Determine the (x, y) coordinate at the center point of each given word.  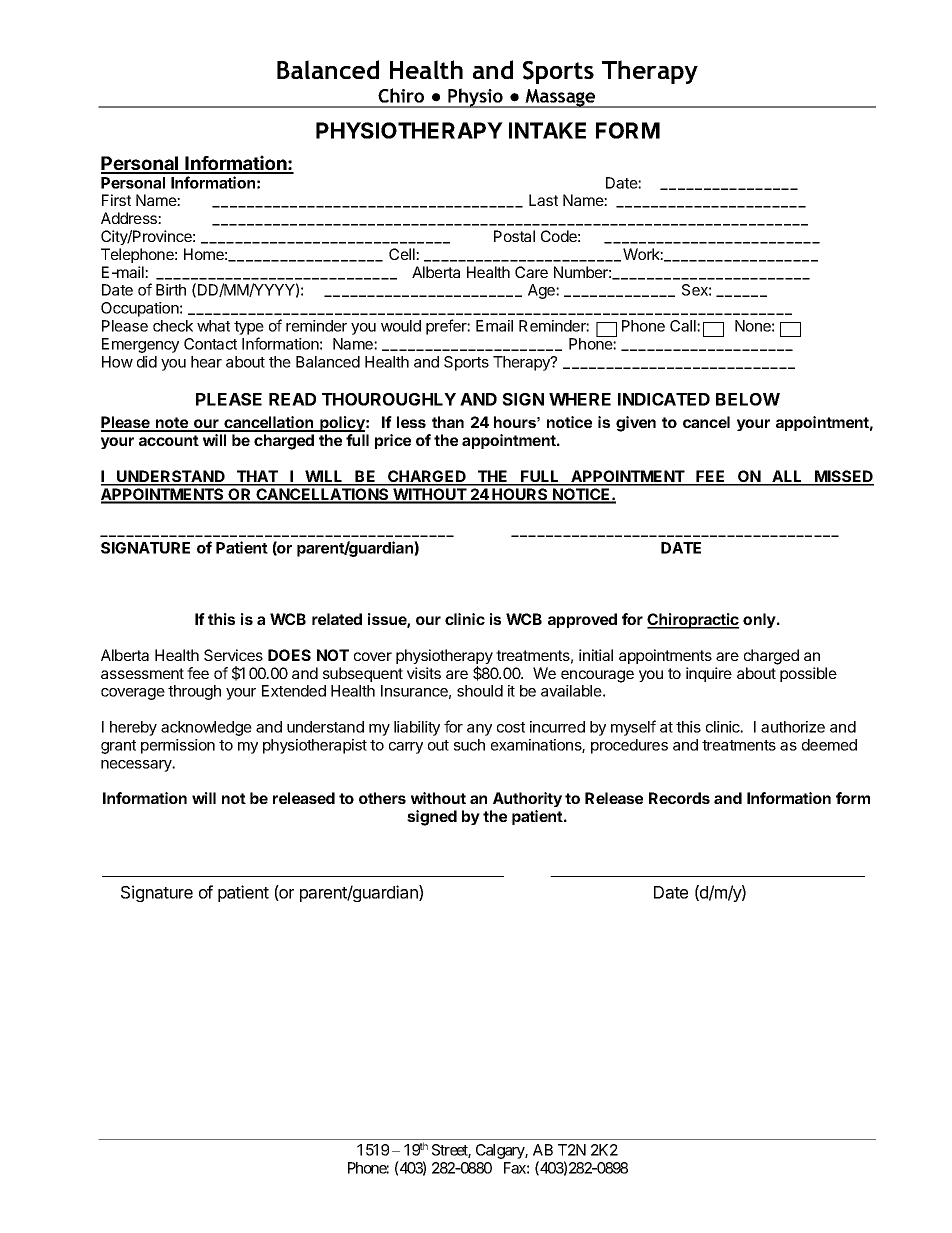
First (116, 200)
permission (178, 746)
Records (679, 798)
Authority (527, 799)
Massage (561, 98)
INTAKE (547, 130)
